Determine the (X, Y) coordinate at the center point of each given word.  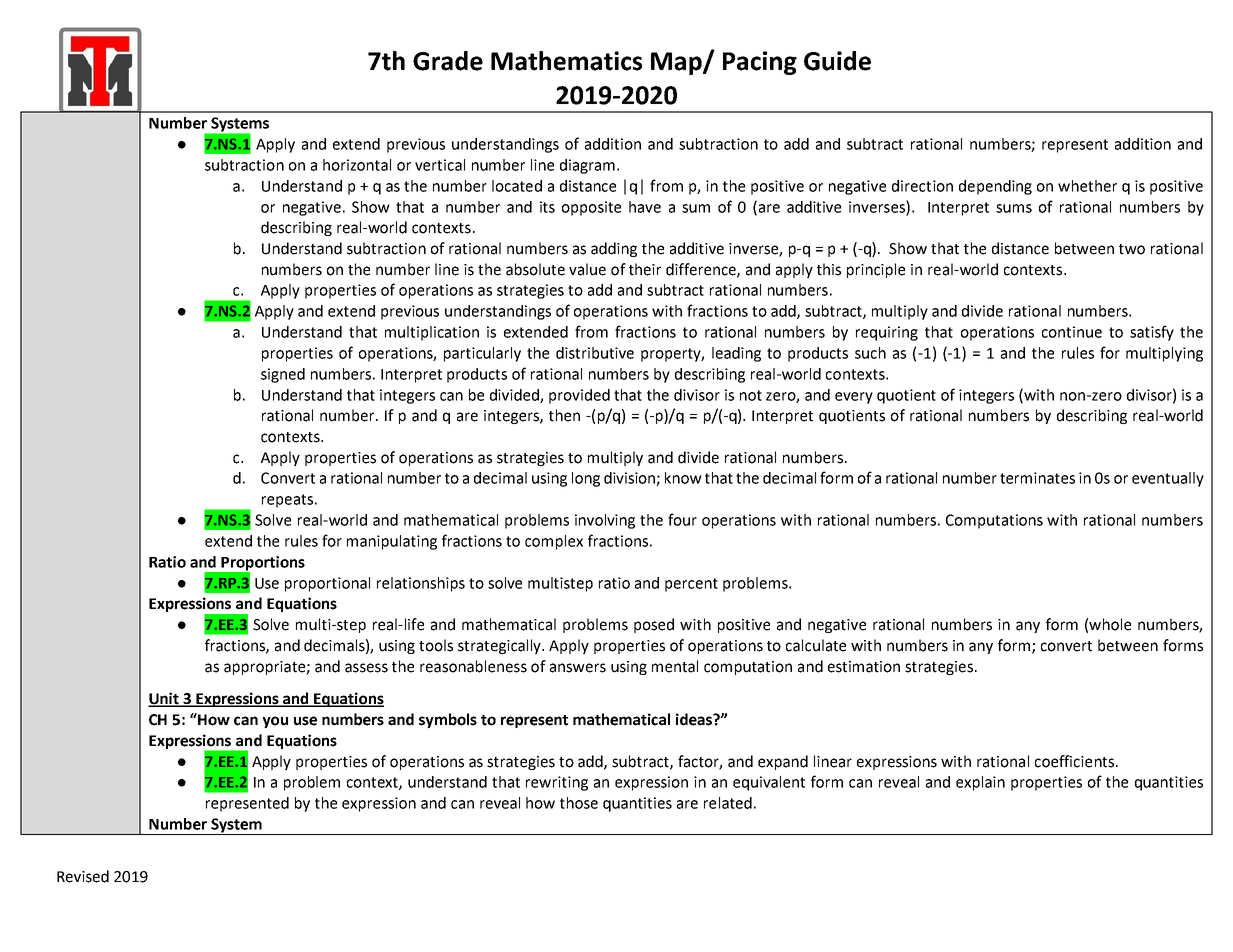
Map (677, 63)
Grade (448, 61)
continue (1072, 332)
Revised (83, 876)
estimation (864, 667)
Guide (837, 61)
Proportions (262, 564)
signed (283, 375)
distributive (595, 353)
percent (691, 585)
